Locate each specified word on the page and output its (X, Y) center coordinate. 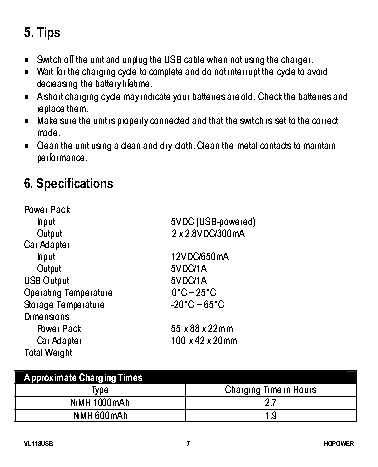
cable (194, 59)
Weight (58, 353)
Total (33, 352)
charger (297, 60)
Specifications (75, 184)
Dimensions (47, 316)
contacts (275, 145)
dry (166, 146)
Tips (48, 33)
